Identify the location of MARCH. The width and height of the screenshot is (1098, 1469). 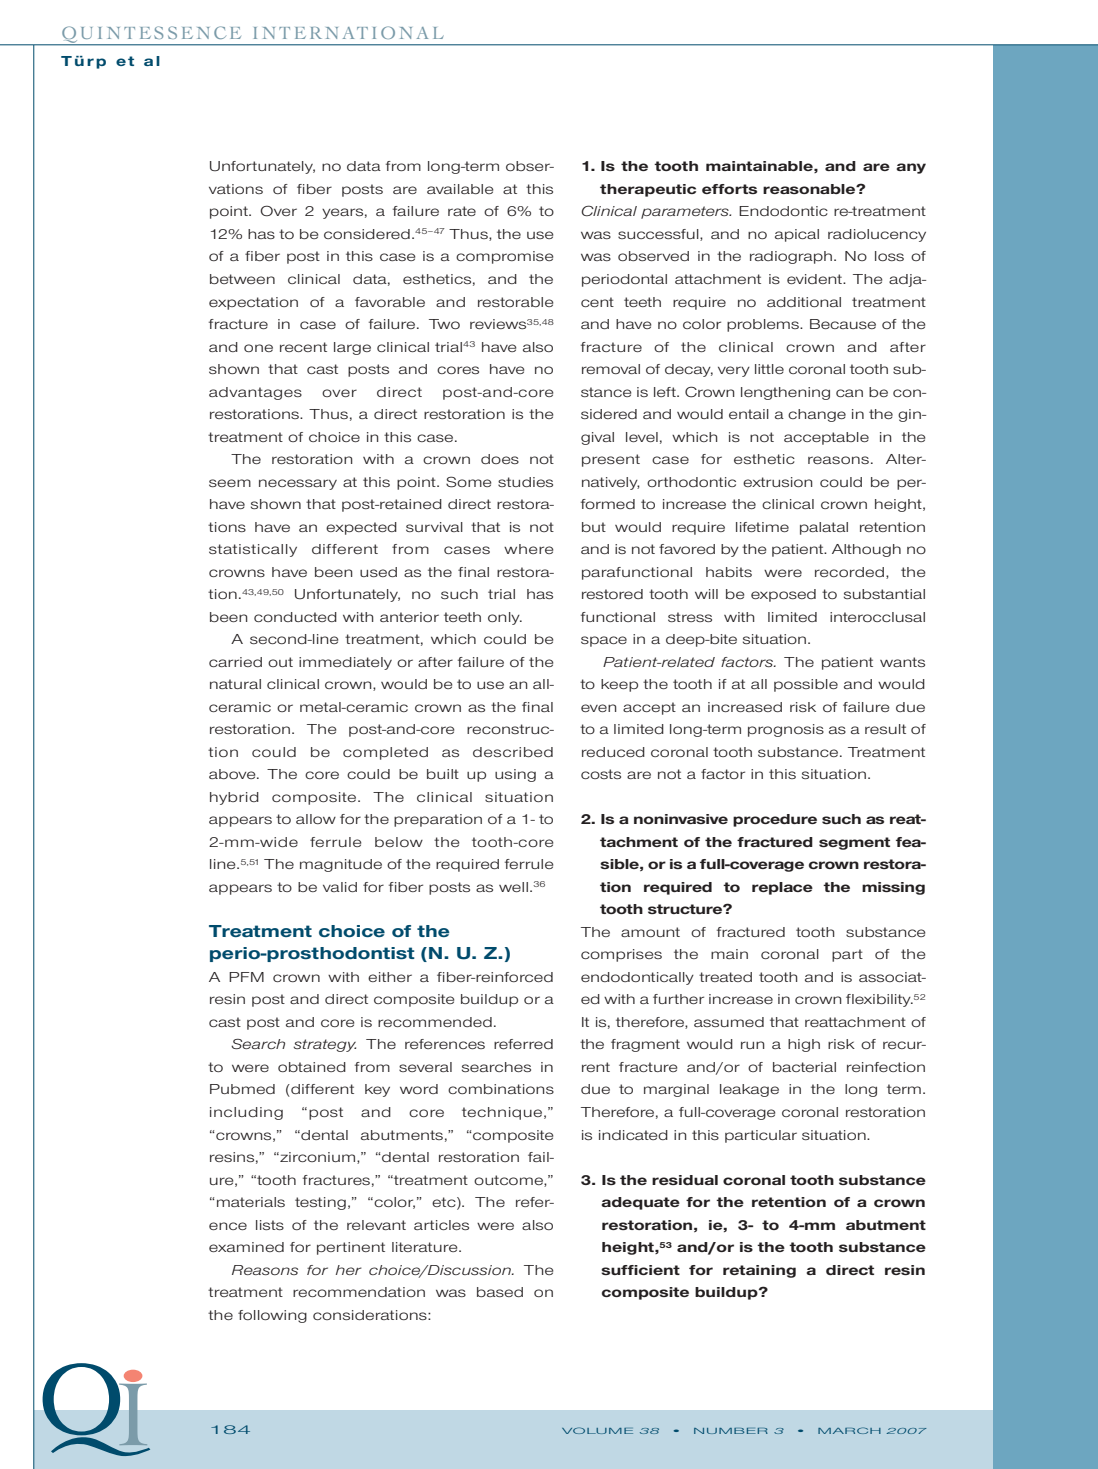
(849, 1430).
